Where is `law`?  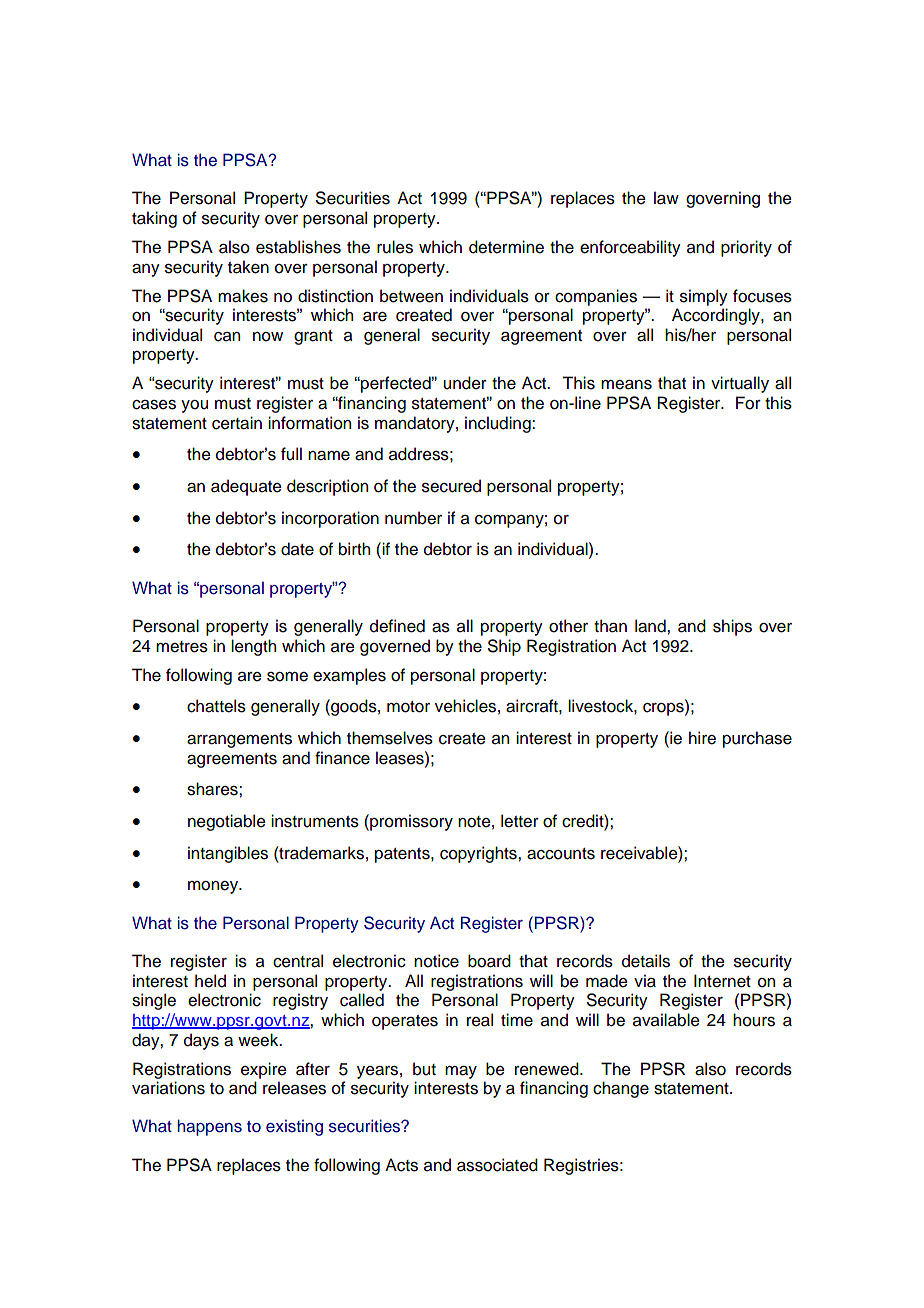 law is located at coordinates (666, 198).
